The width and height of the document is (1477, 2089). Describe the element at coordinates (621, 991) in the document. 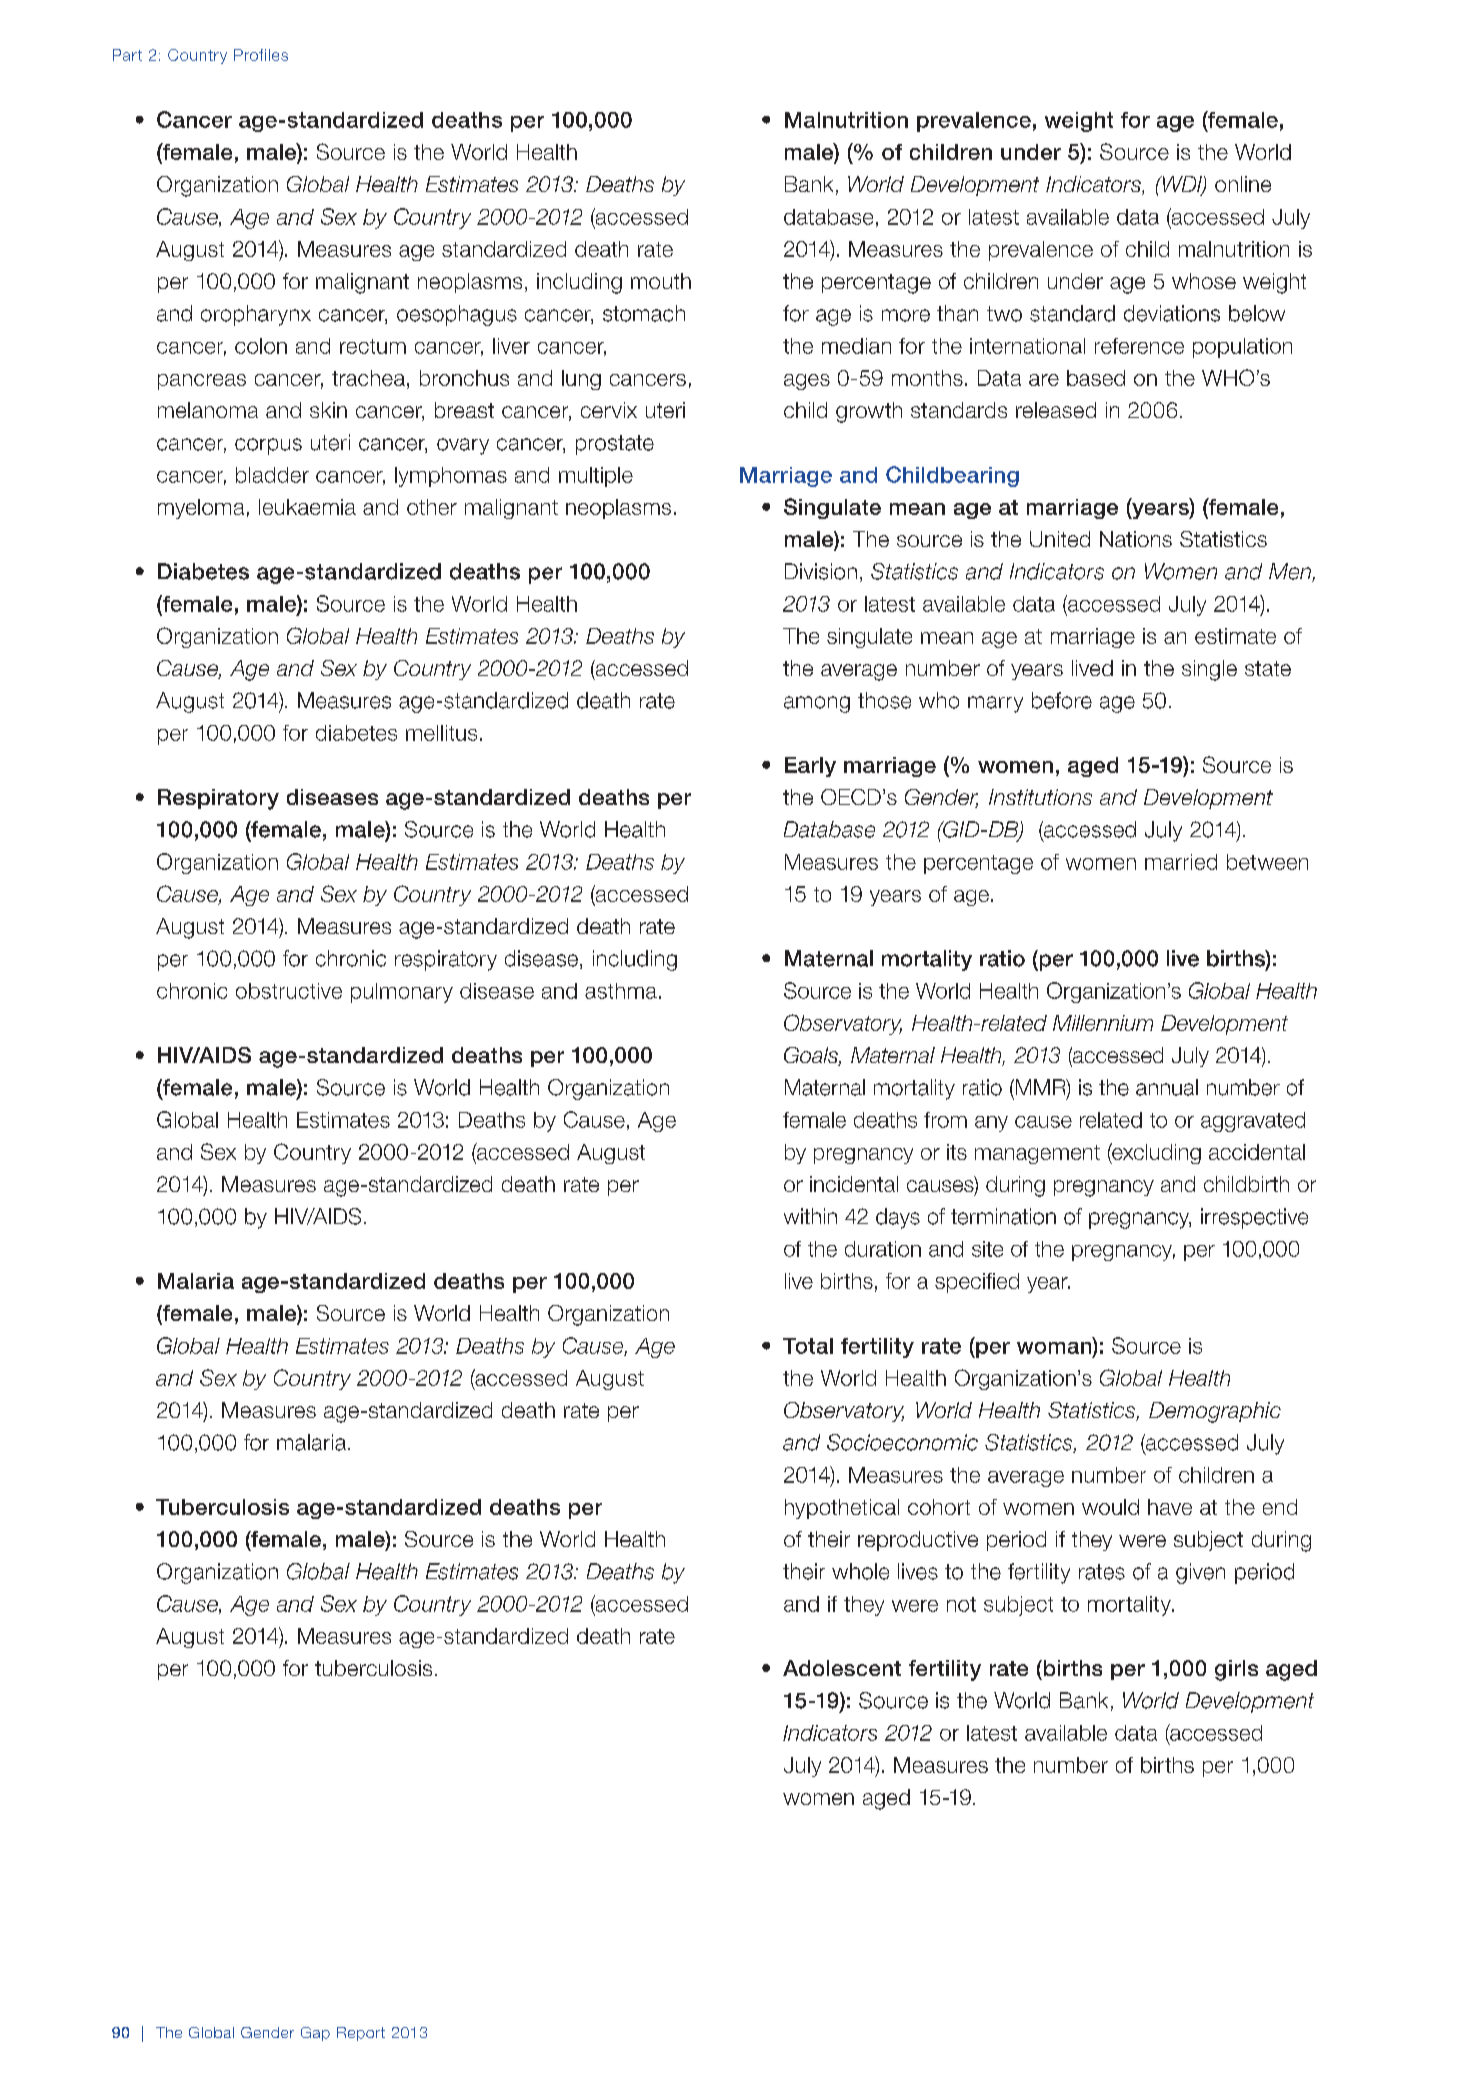

I see `asthma` at that location.
